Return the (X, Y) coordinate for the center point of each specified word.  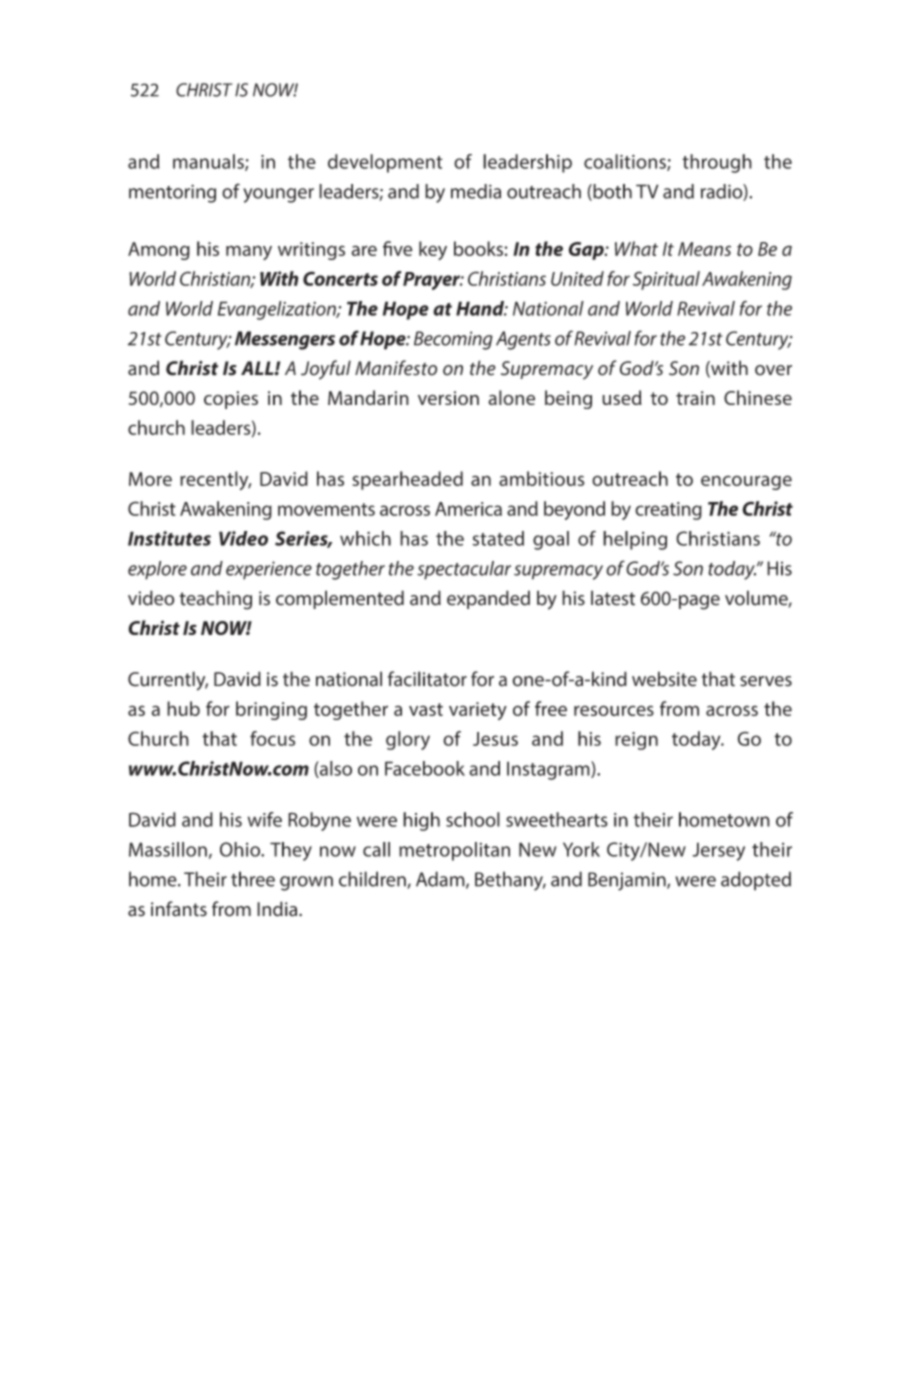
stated (498, 538)
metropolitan (454, 851)
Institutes (169, 538)
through (717, 163)
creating (668, 511)
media (476, 191)
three (253, 879)
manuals (209, 162)
